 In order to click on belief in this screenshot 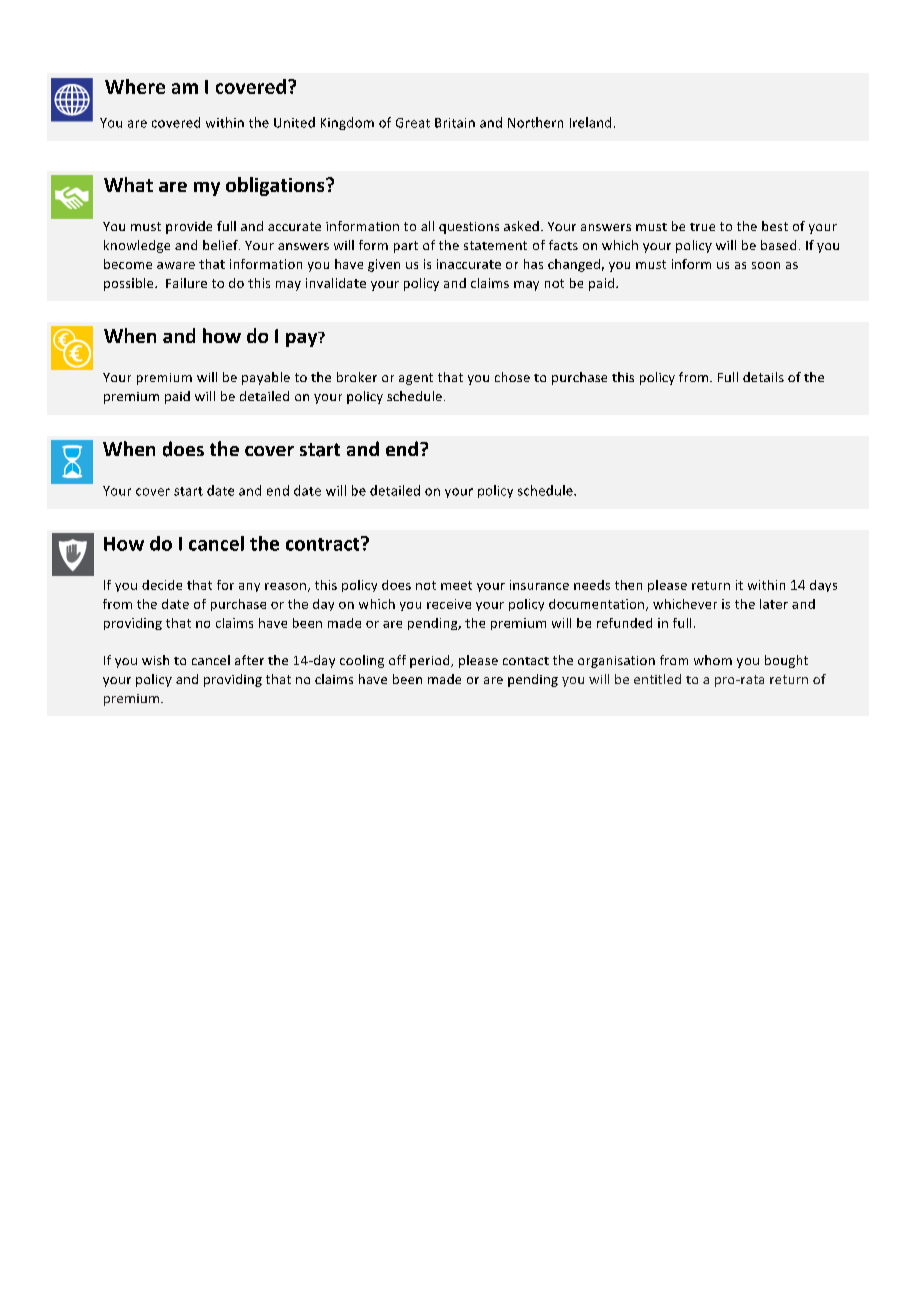, I will do `click(221, 245)`.
